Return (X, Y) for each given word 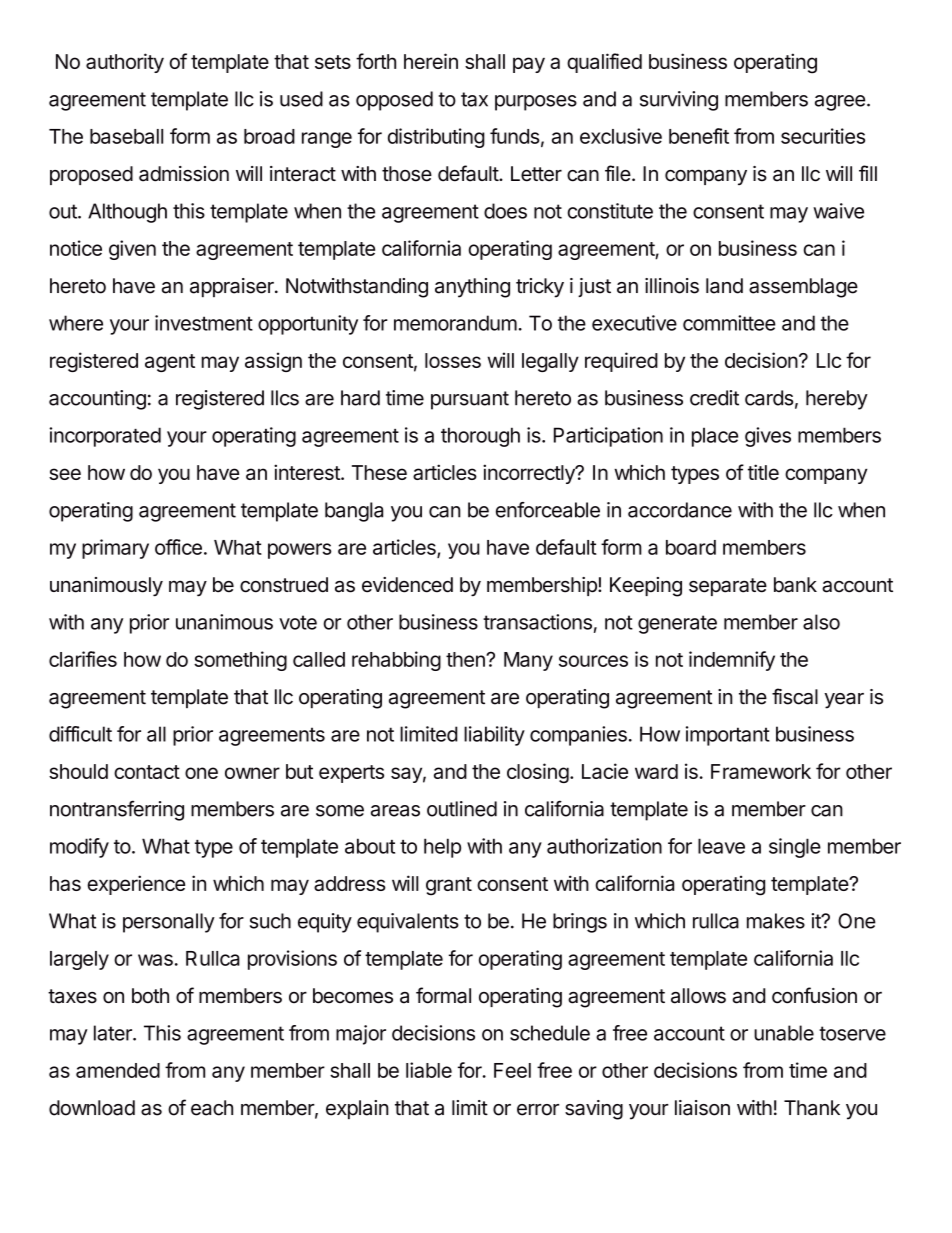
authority (125, 63)
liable (429, 1070)
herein (431, 61)
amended (118, 1070)
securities (823, 136)
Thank (812, 1108)
